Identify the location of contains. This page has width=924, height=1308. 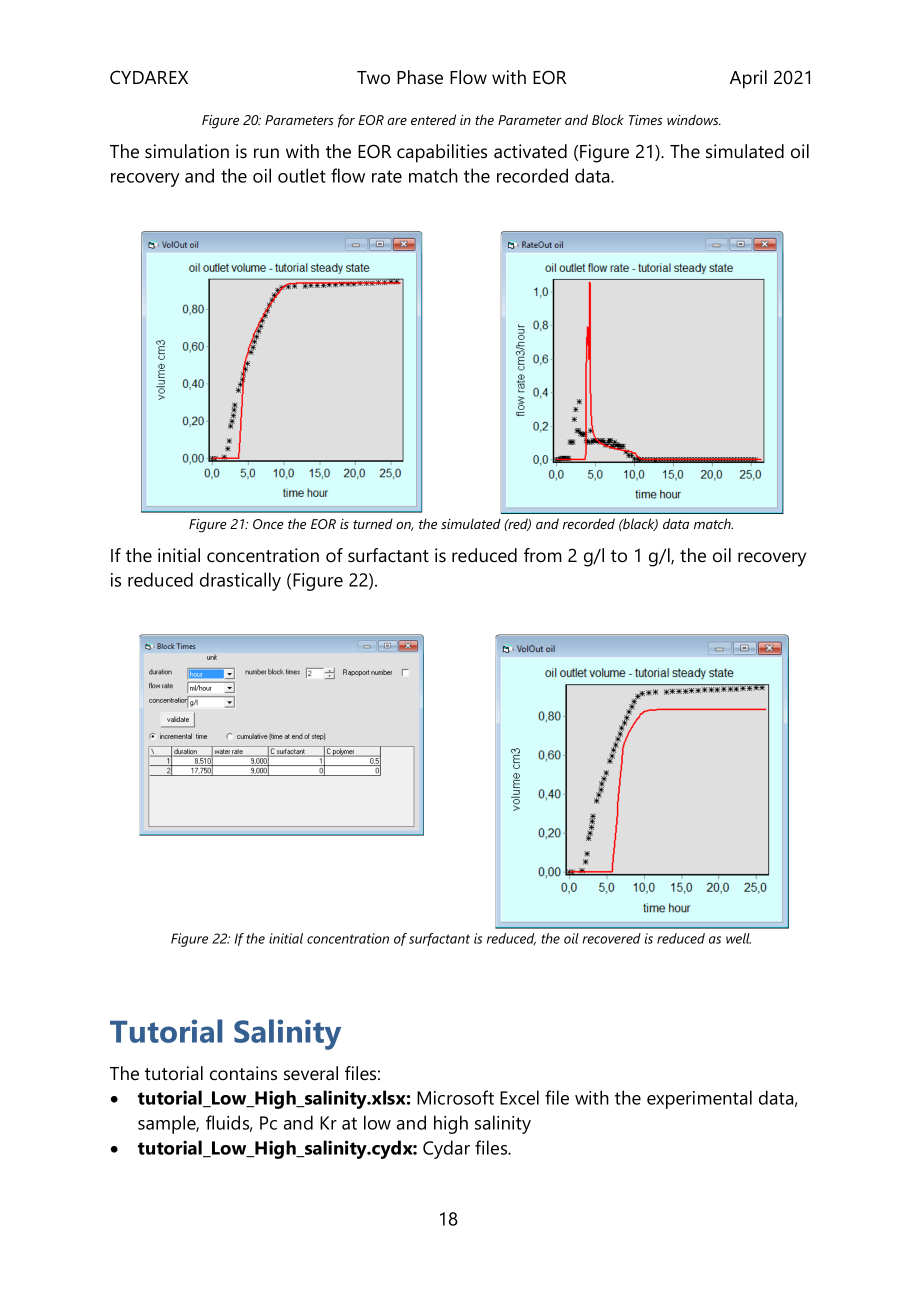
(243, 1073).
